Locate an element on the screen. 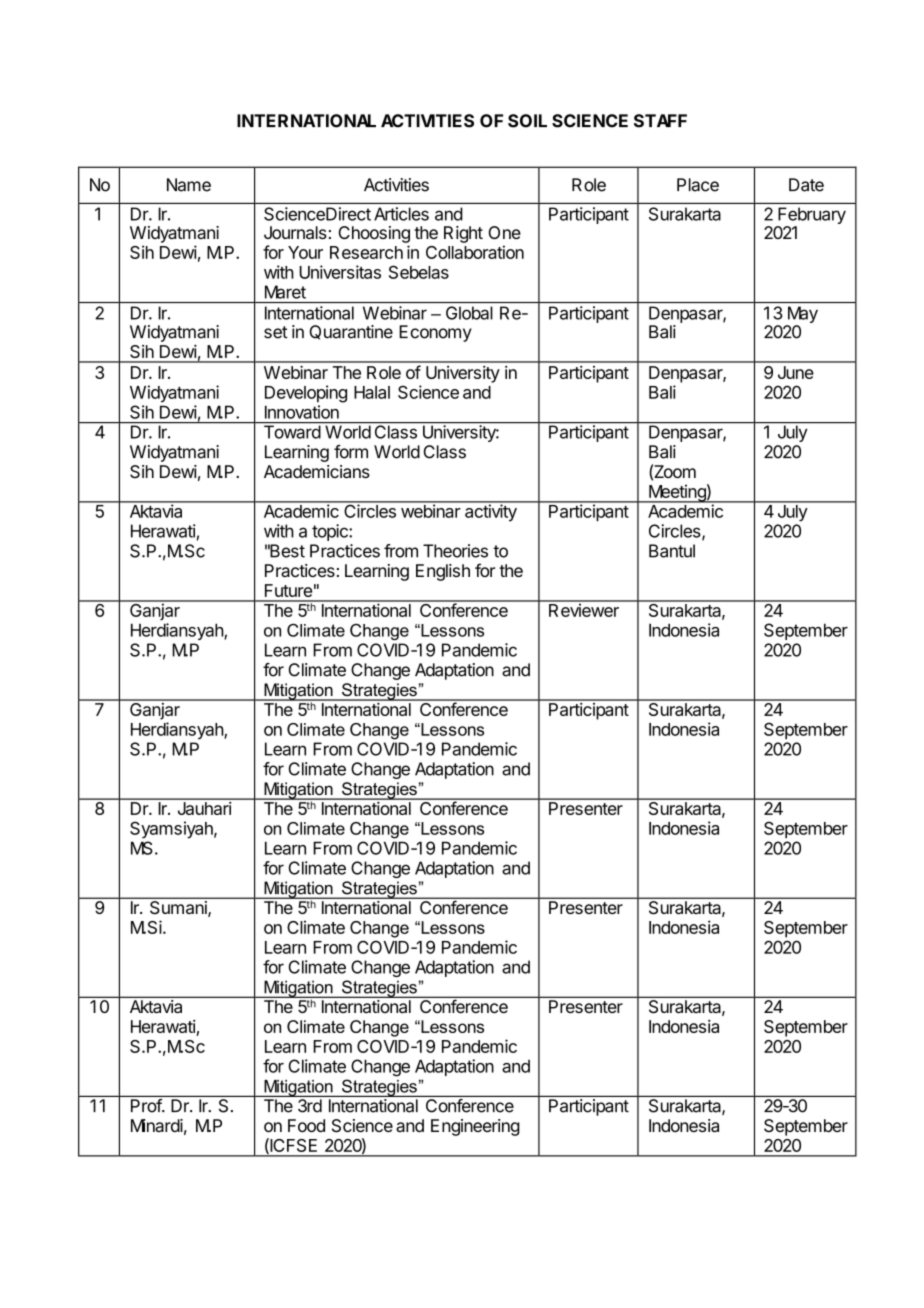 The height and width of the screenshot is (1308, 924). Name is located at coordinates (189, 185).
